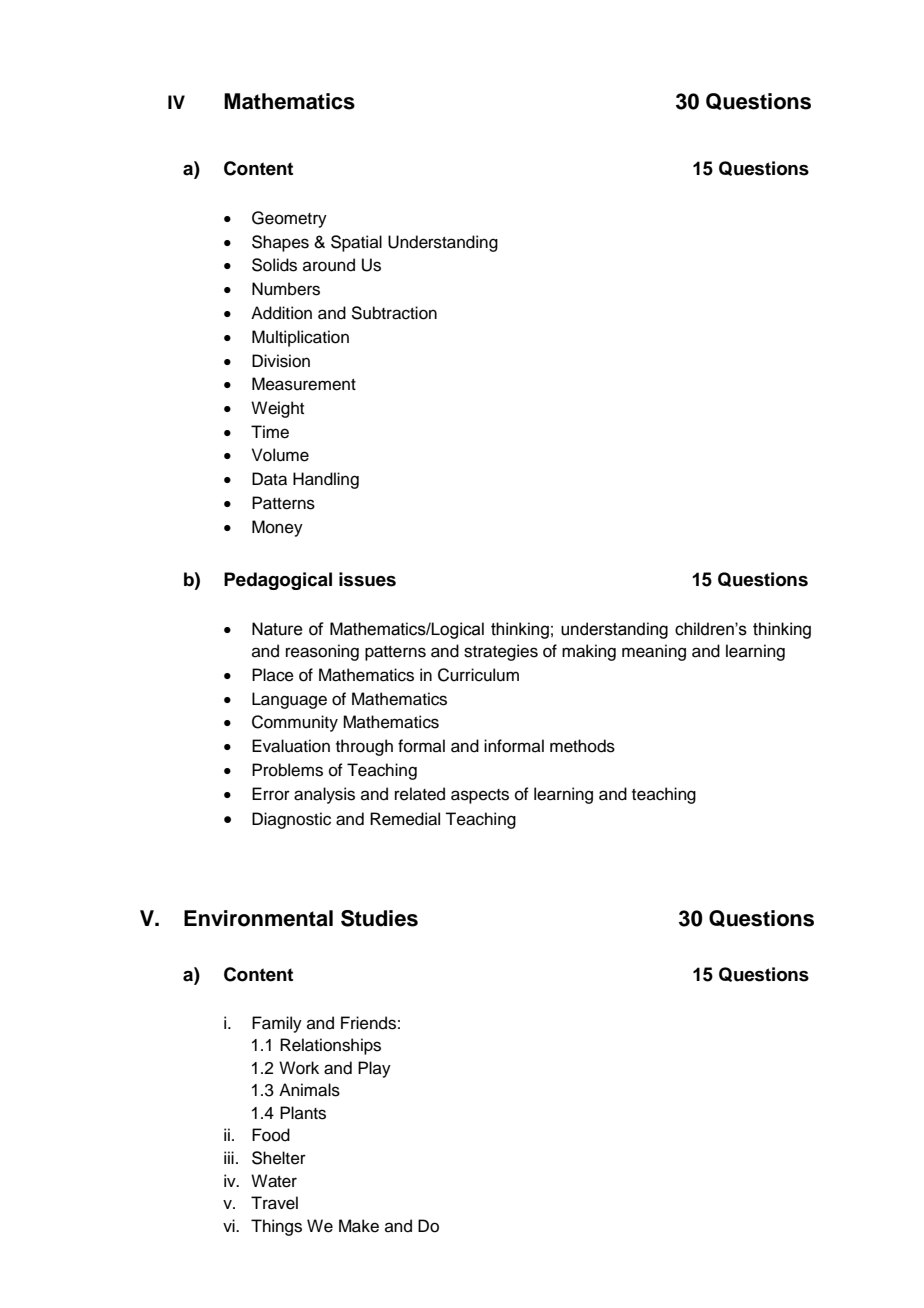 This image has width=924, height=1308. Describe the element at coordinates (280, 243) in the image. I see `Shapes` at that location.
